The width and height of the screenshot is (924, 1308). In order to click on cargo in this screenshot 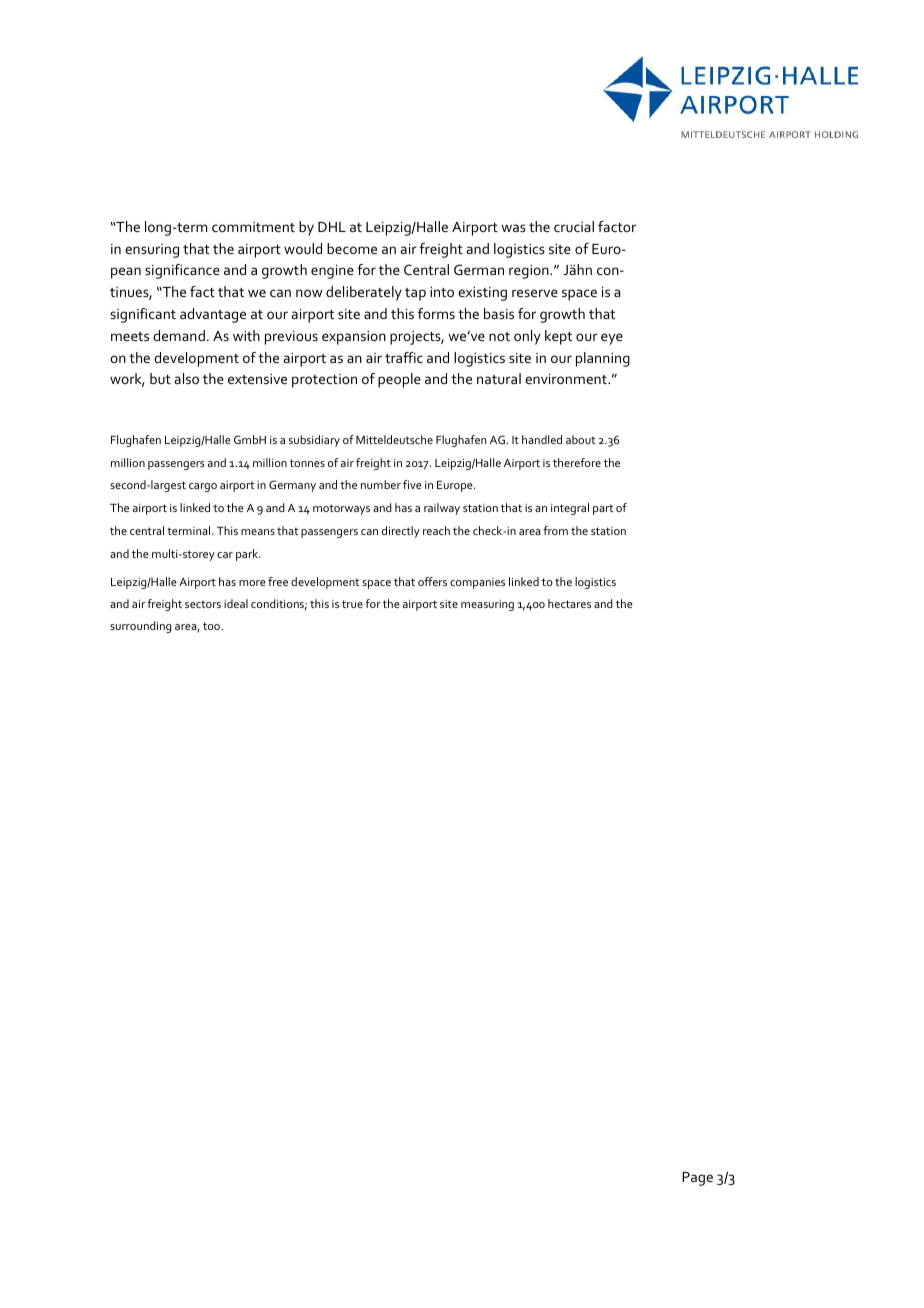, I will do `click(203, 487)`.
